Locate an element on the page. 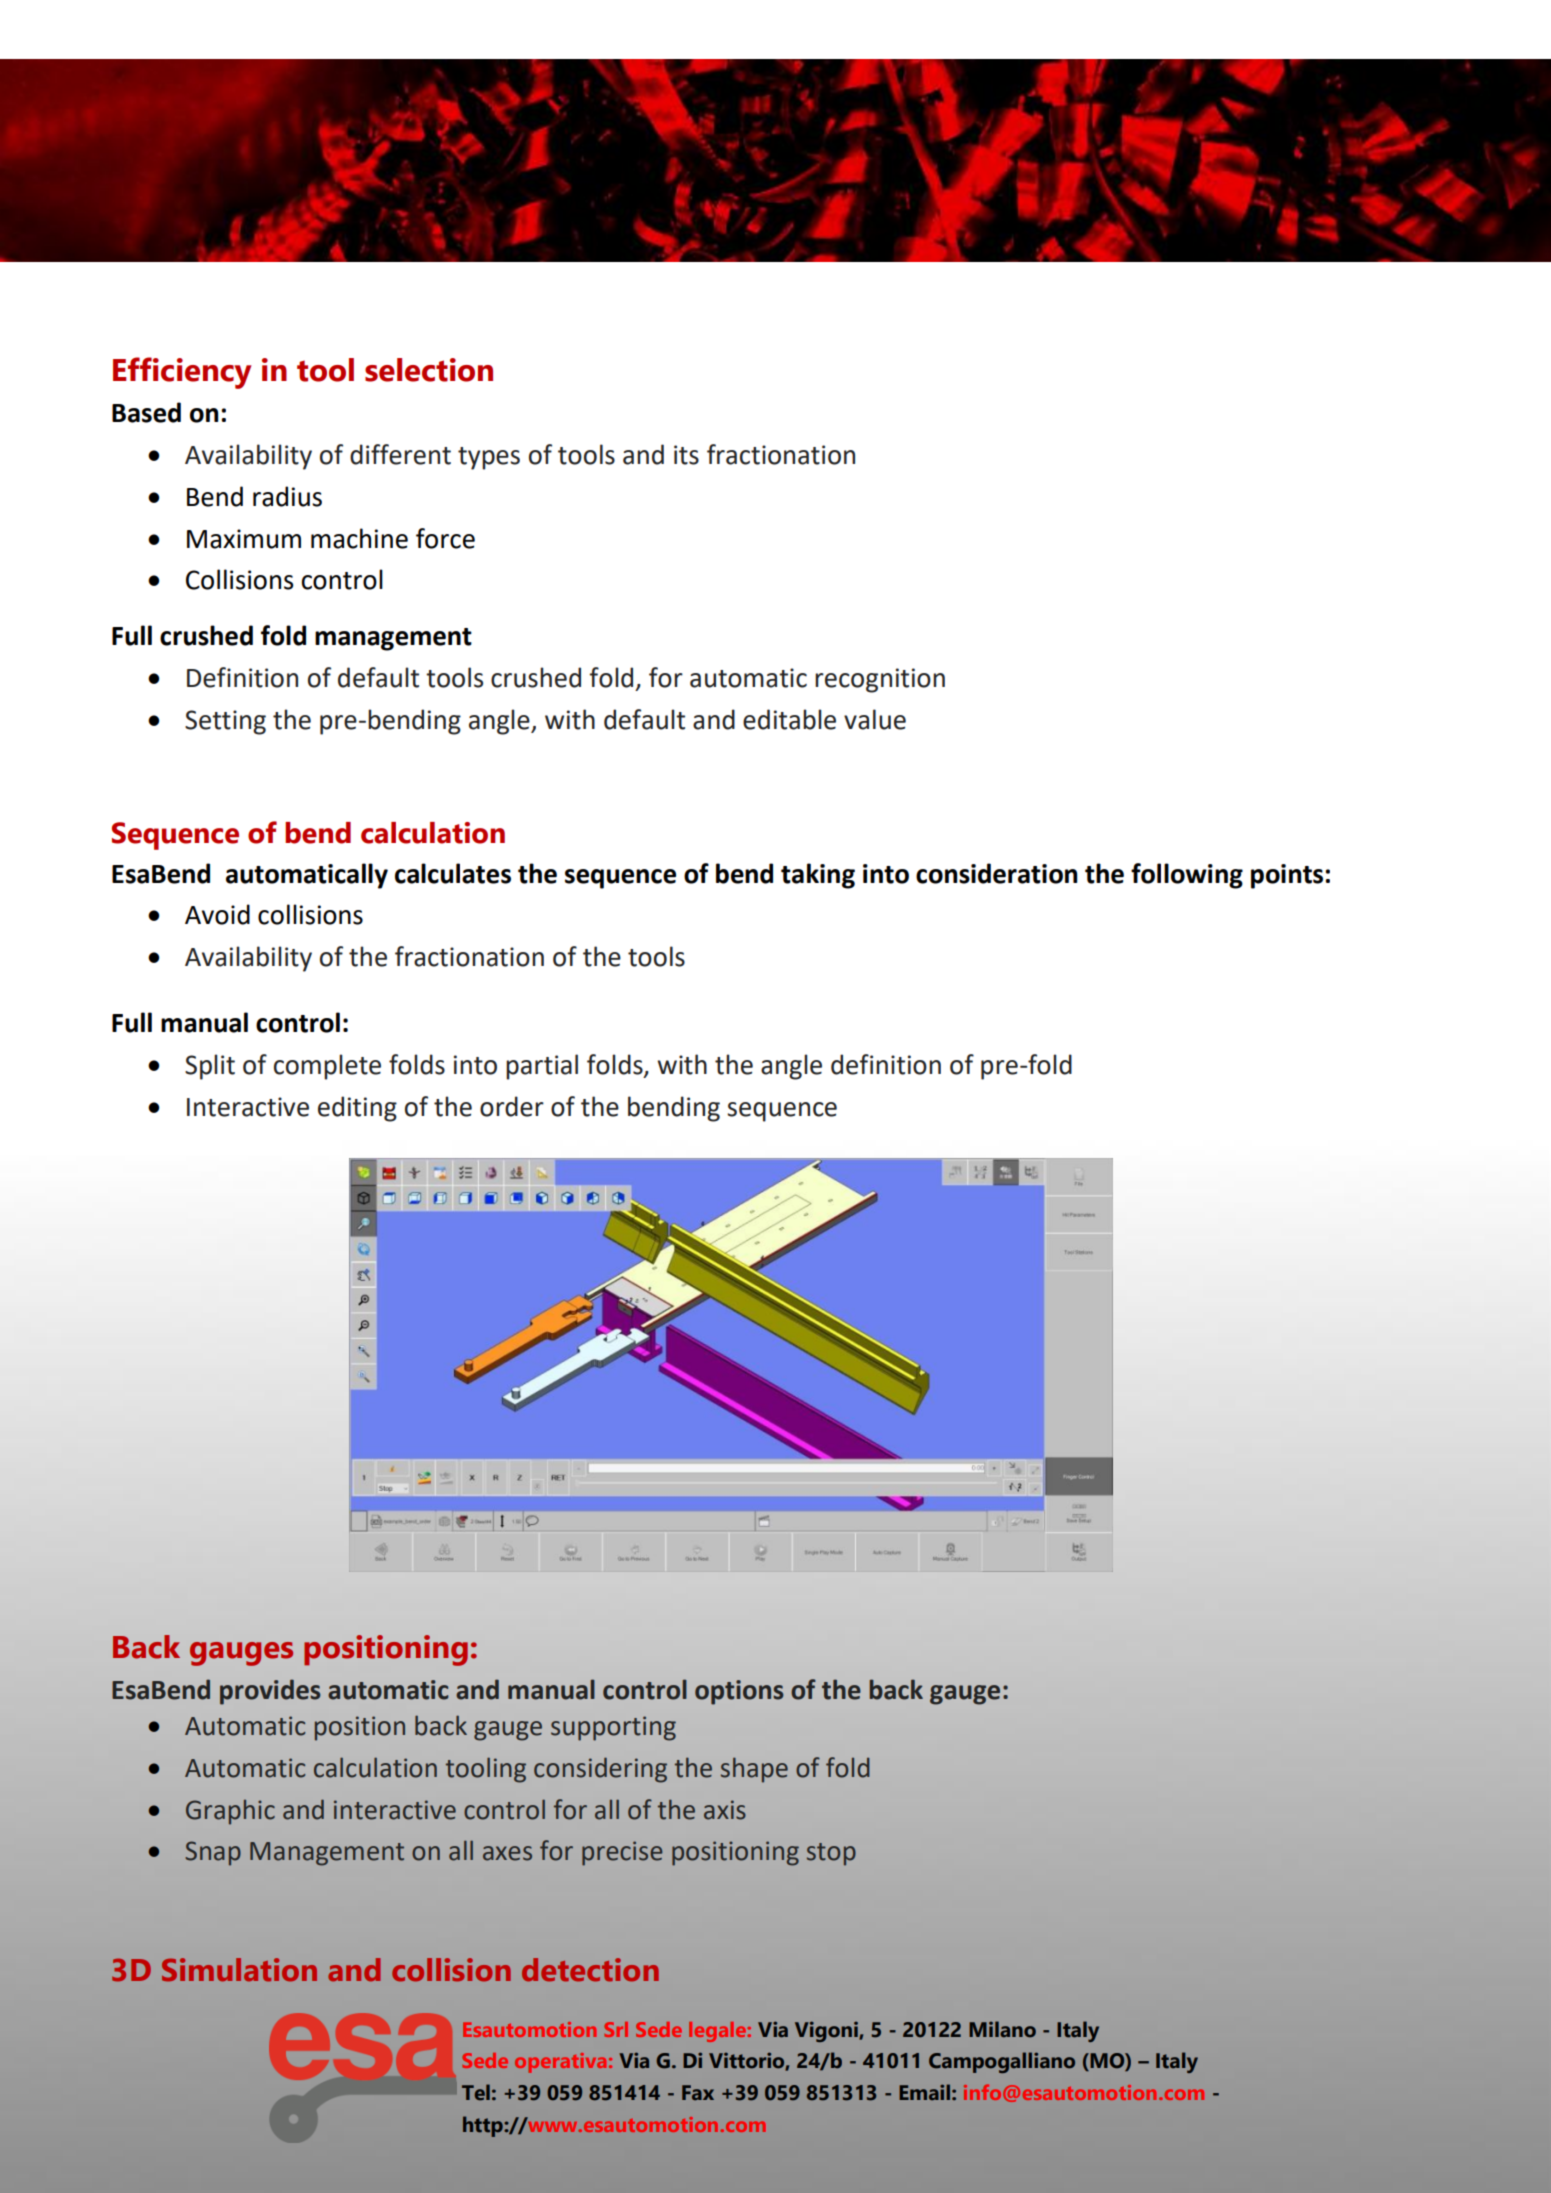 The image size is (1551, 2193). options is located at coordinates (739, 1692).
